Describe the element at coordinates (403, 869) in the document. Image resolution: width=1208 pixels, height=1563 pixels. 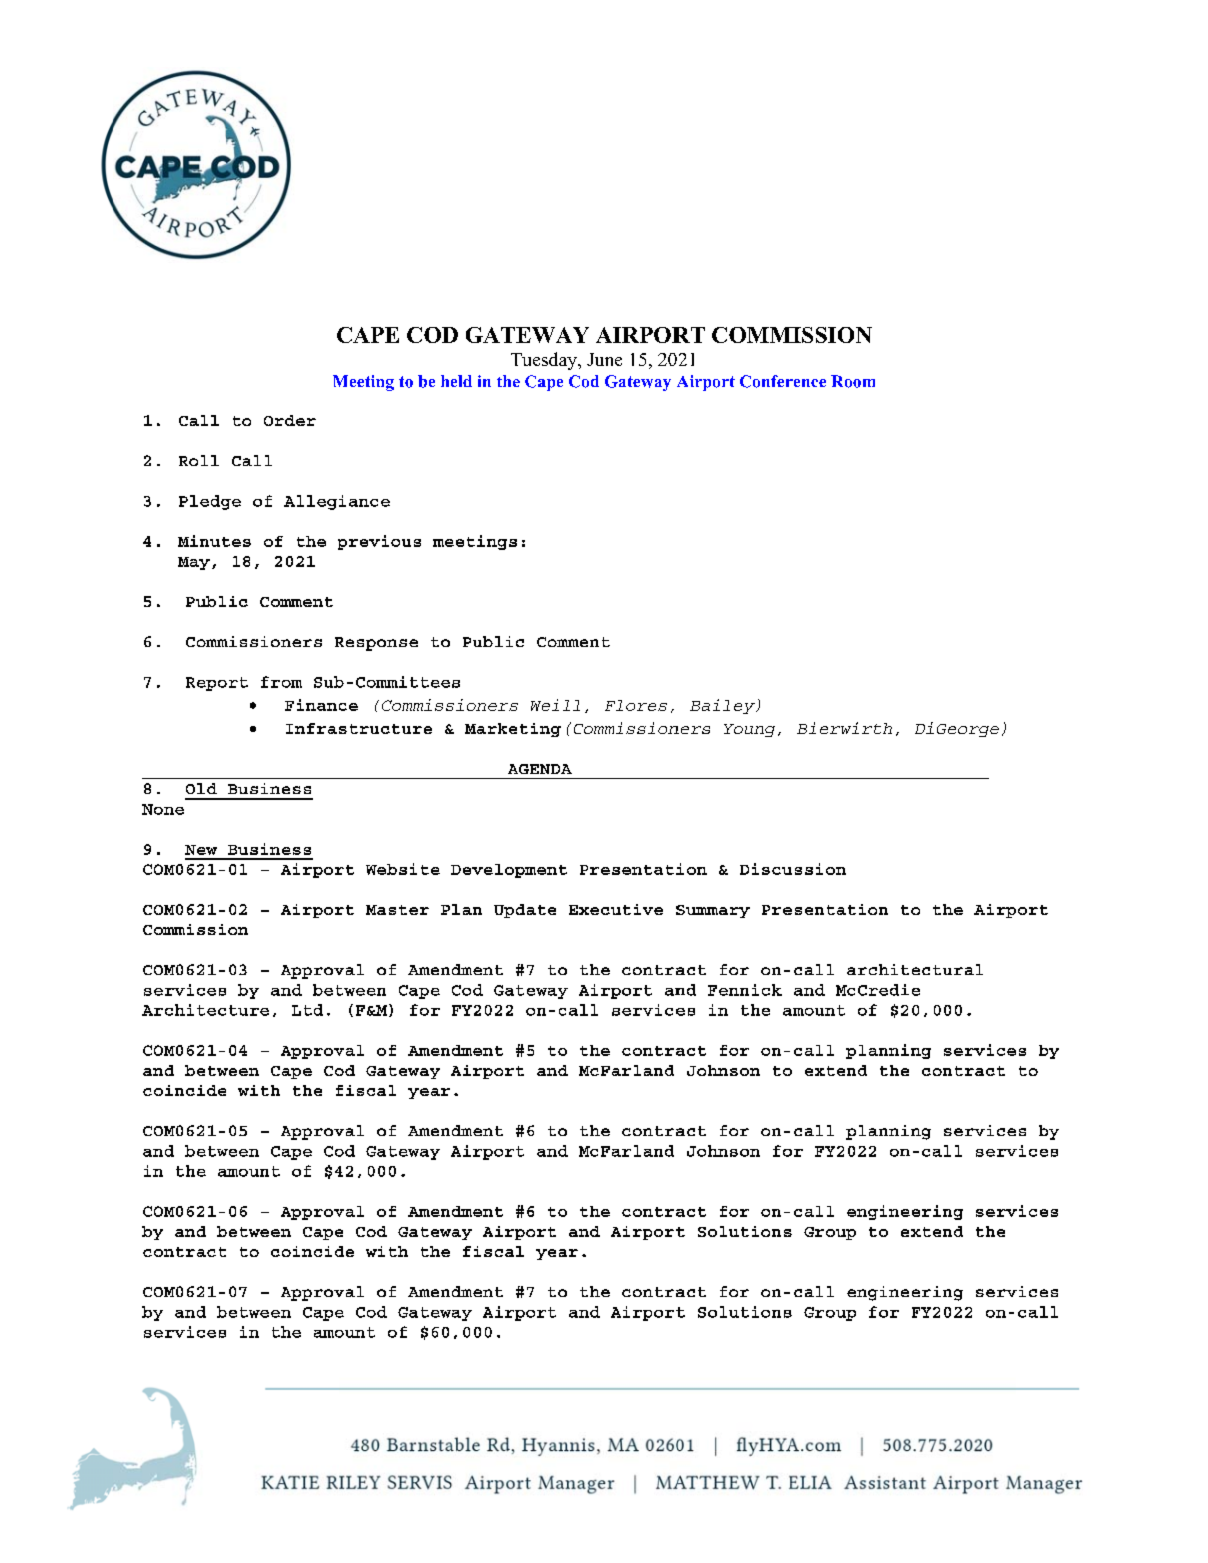
I see `Website` at that location.
